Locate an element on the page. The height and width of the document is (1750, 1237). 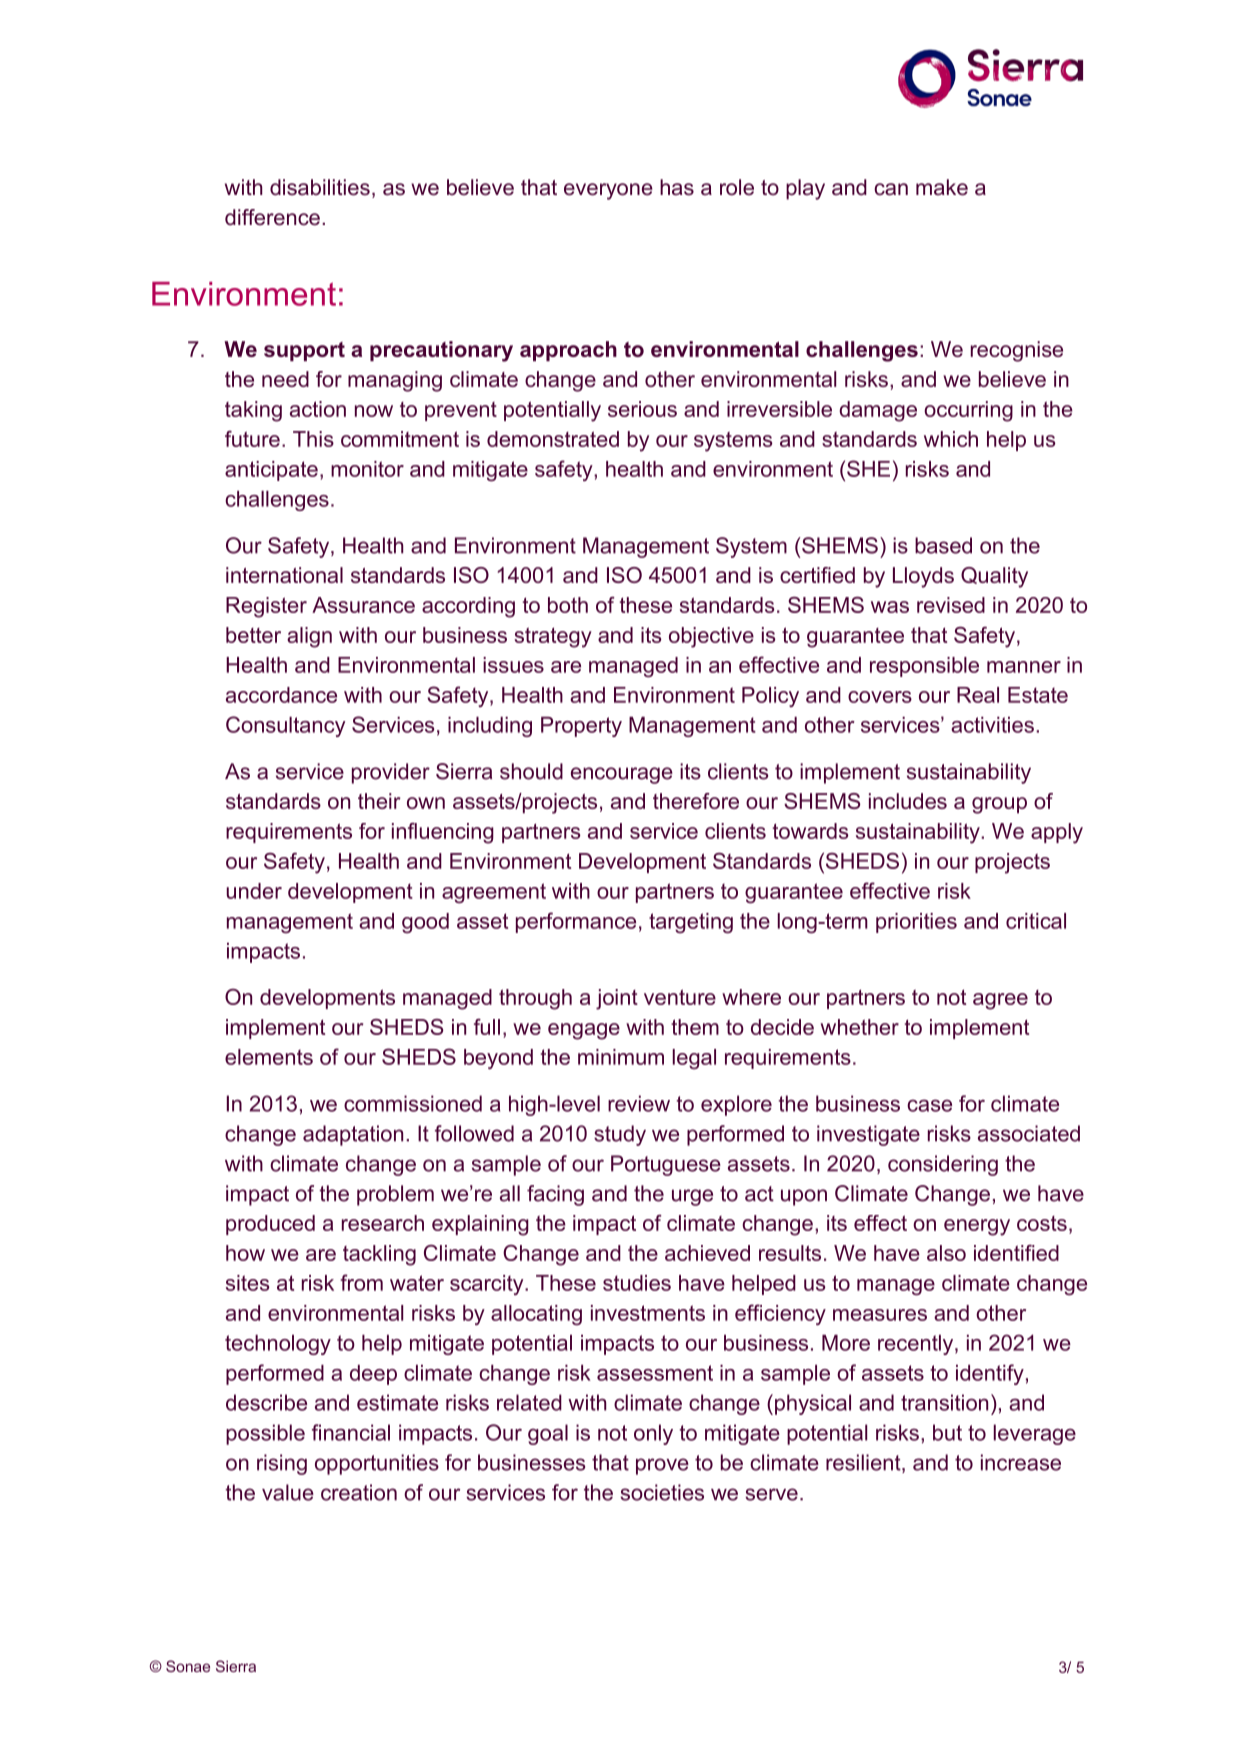
prove is located at coordinates (662, 1466).
